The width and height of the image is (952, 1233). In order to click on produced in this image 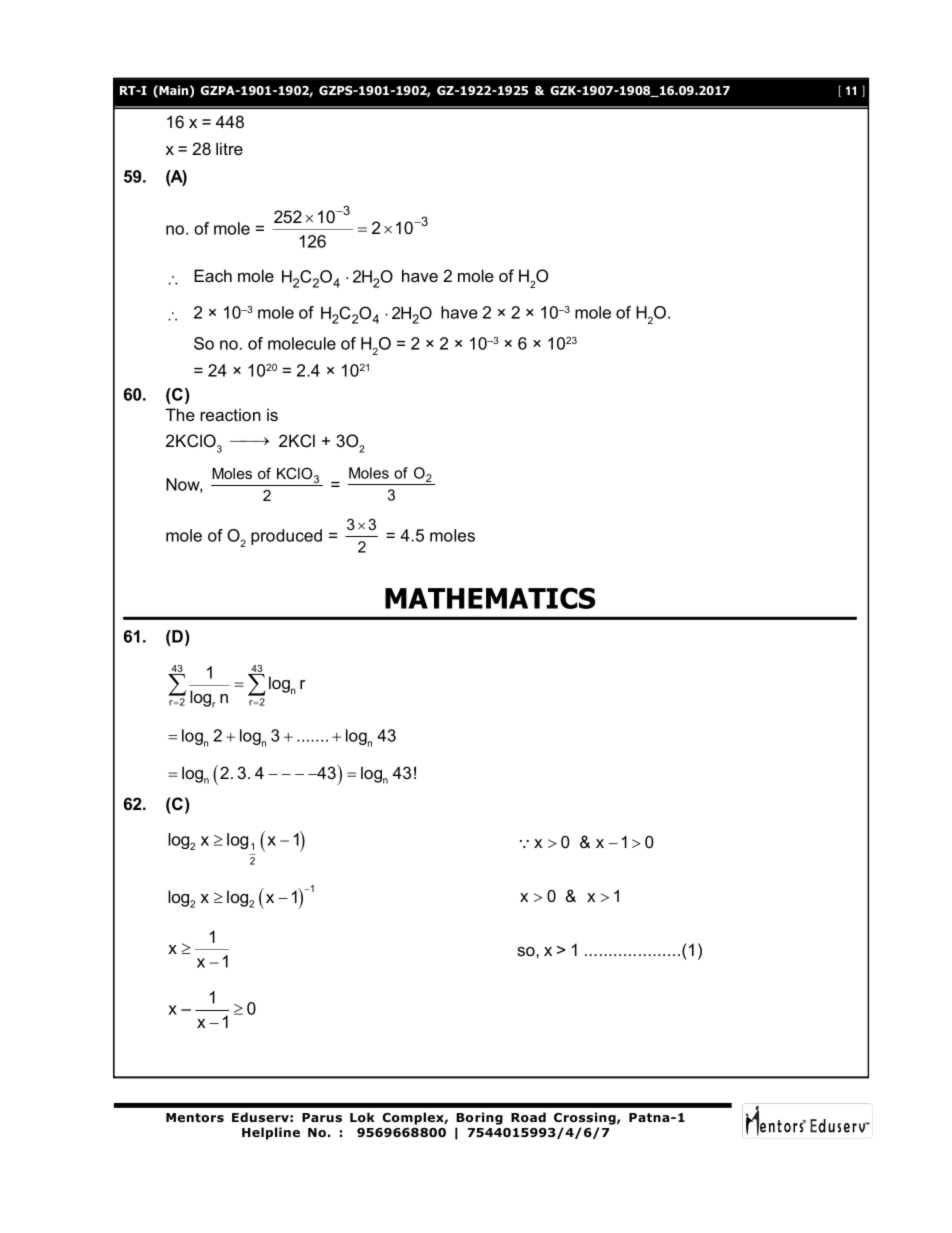, I will do `click(286, 537)`.
